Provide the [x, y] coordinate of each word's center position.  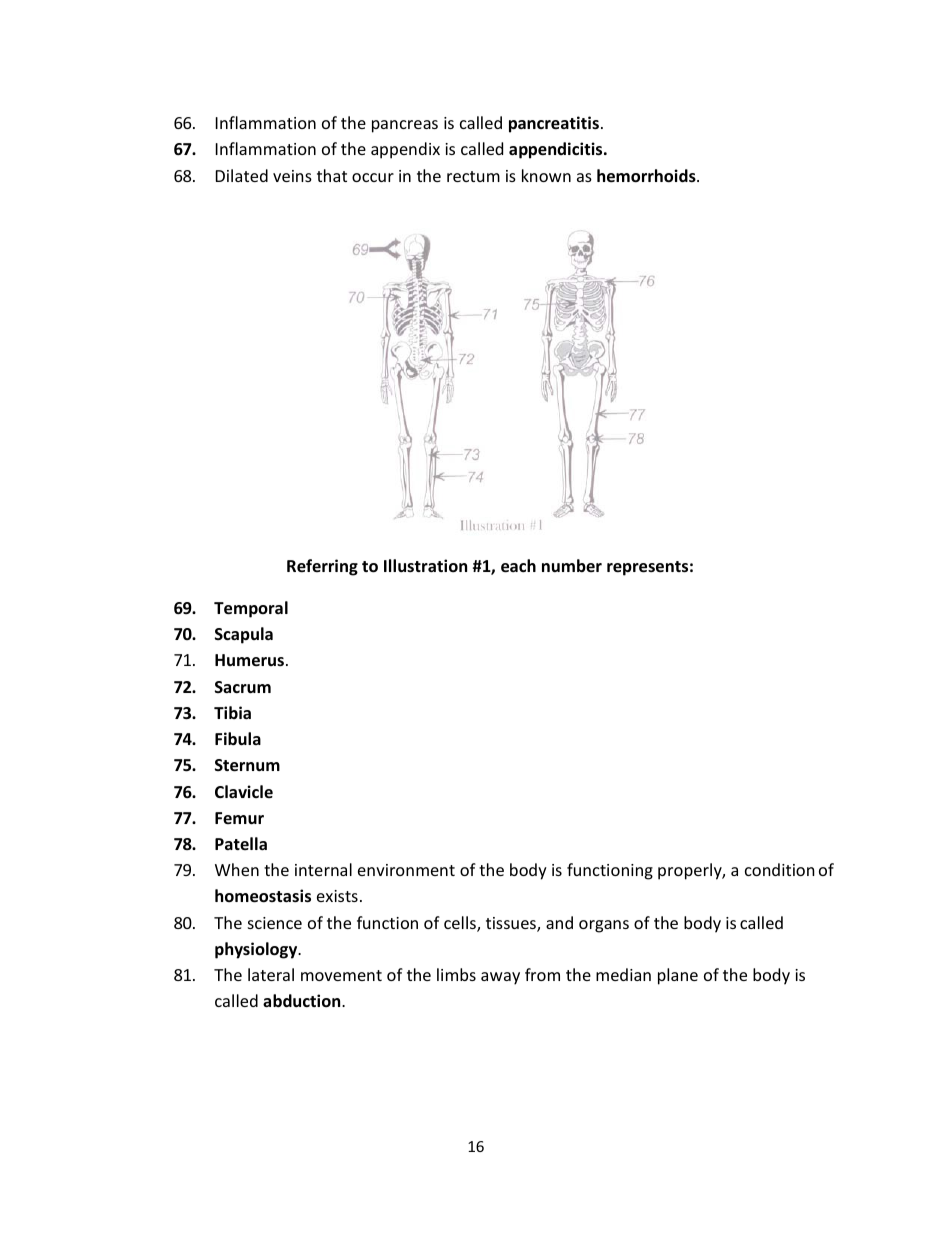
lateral [271, 974]
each [518, 566]
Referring [322, 567]
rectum [473, 176]
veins [292, 176]
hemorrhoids [647, 176]
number [572, 565]
